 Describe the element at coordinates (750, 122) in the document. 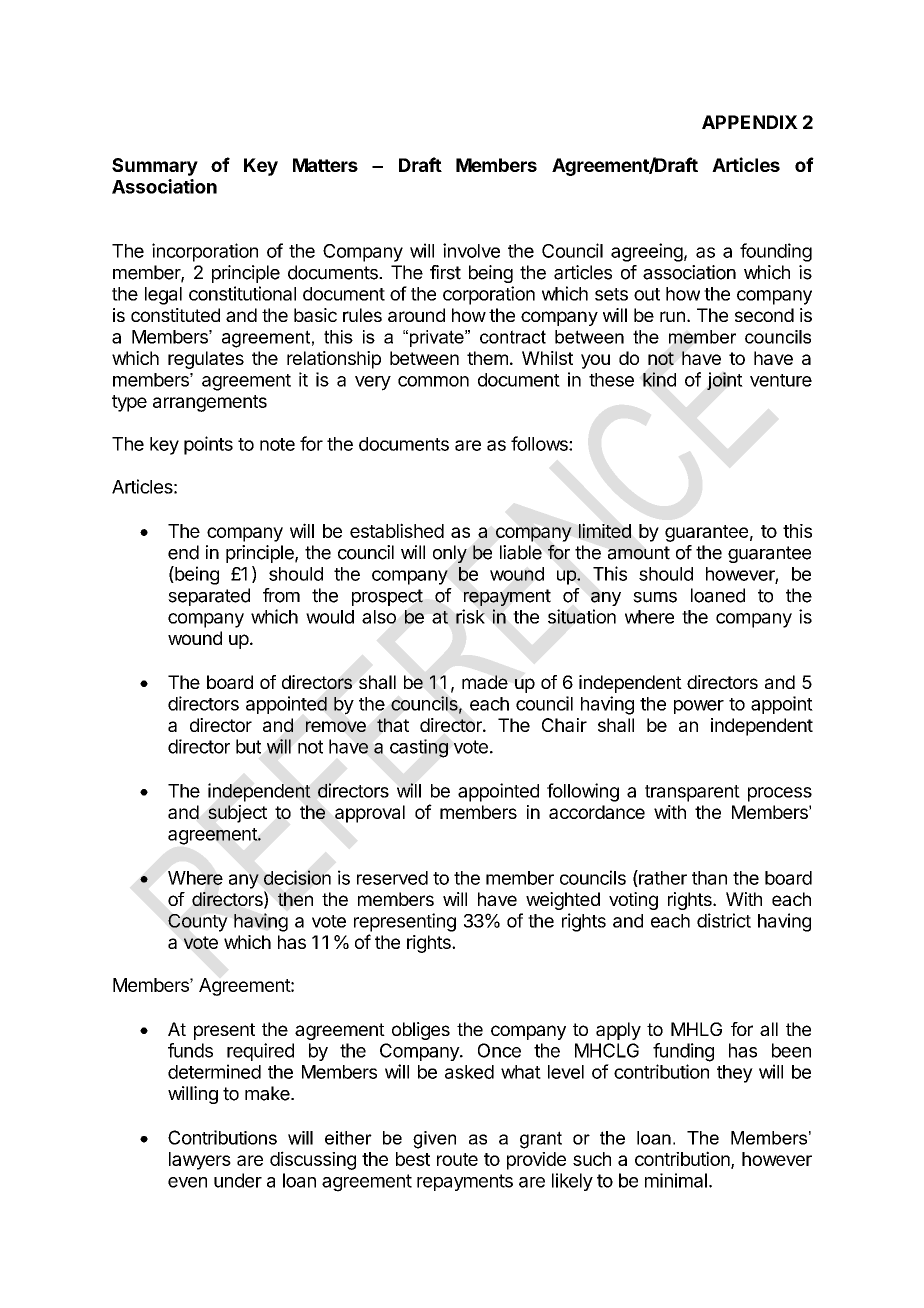

I see `APPENDIX` at that location.
